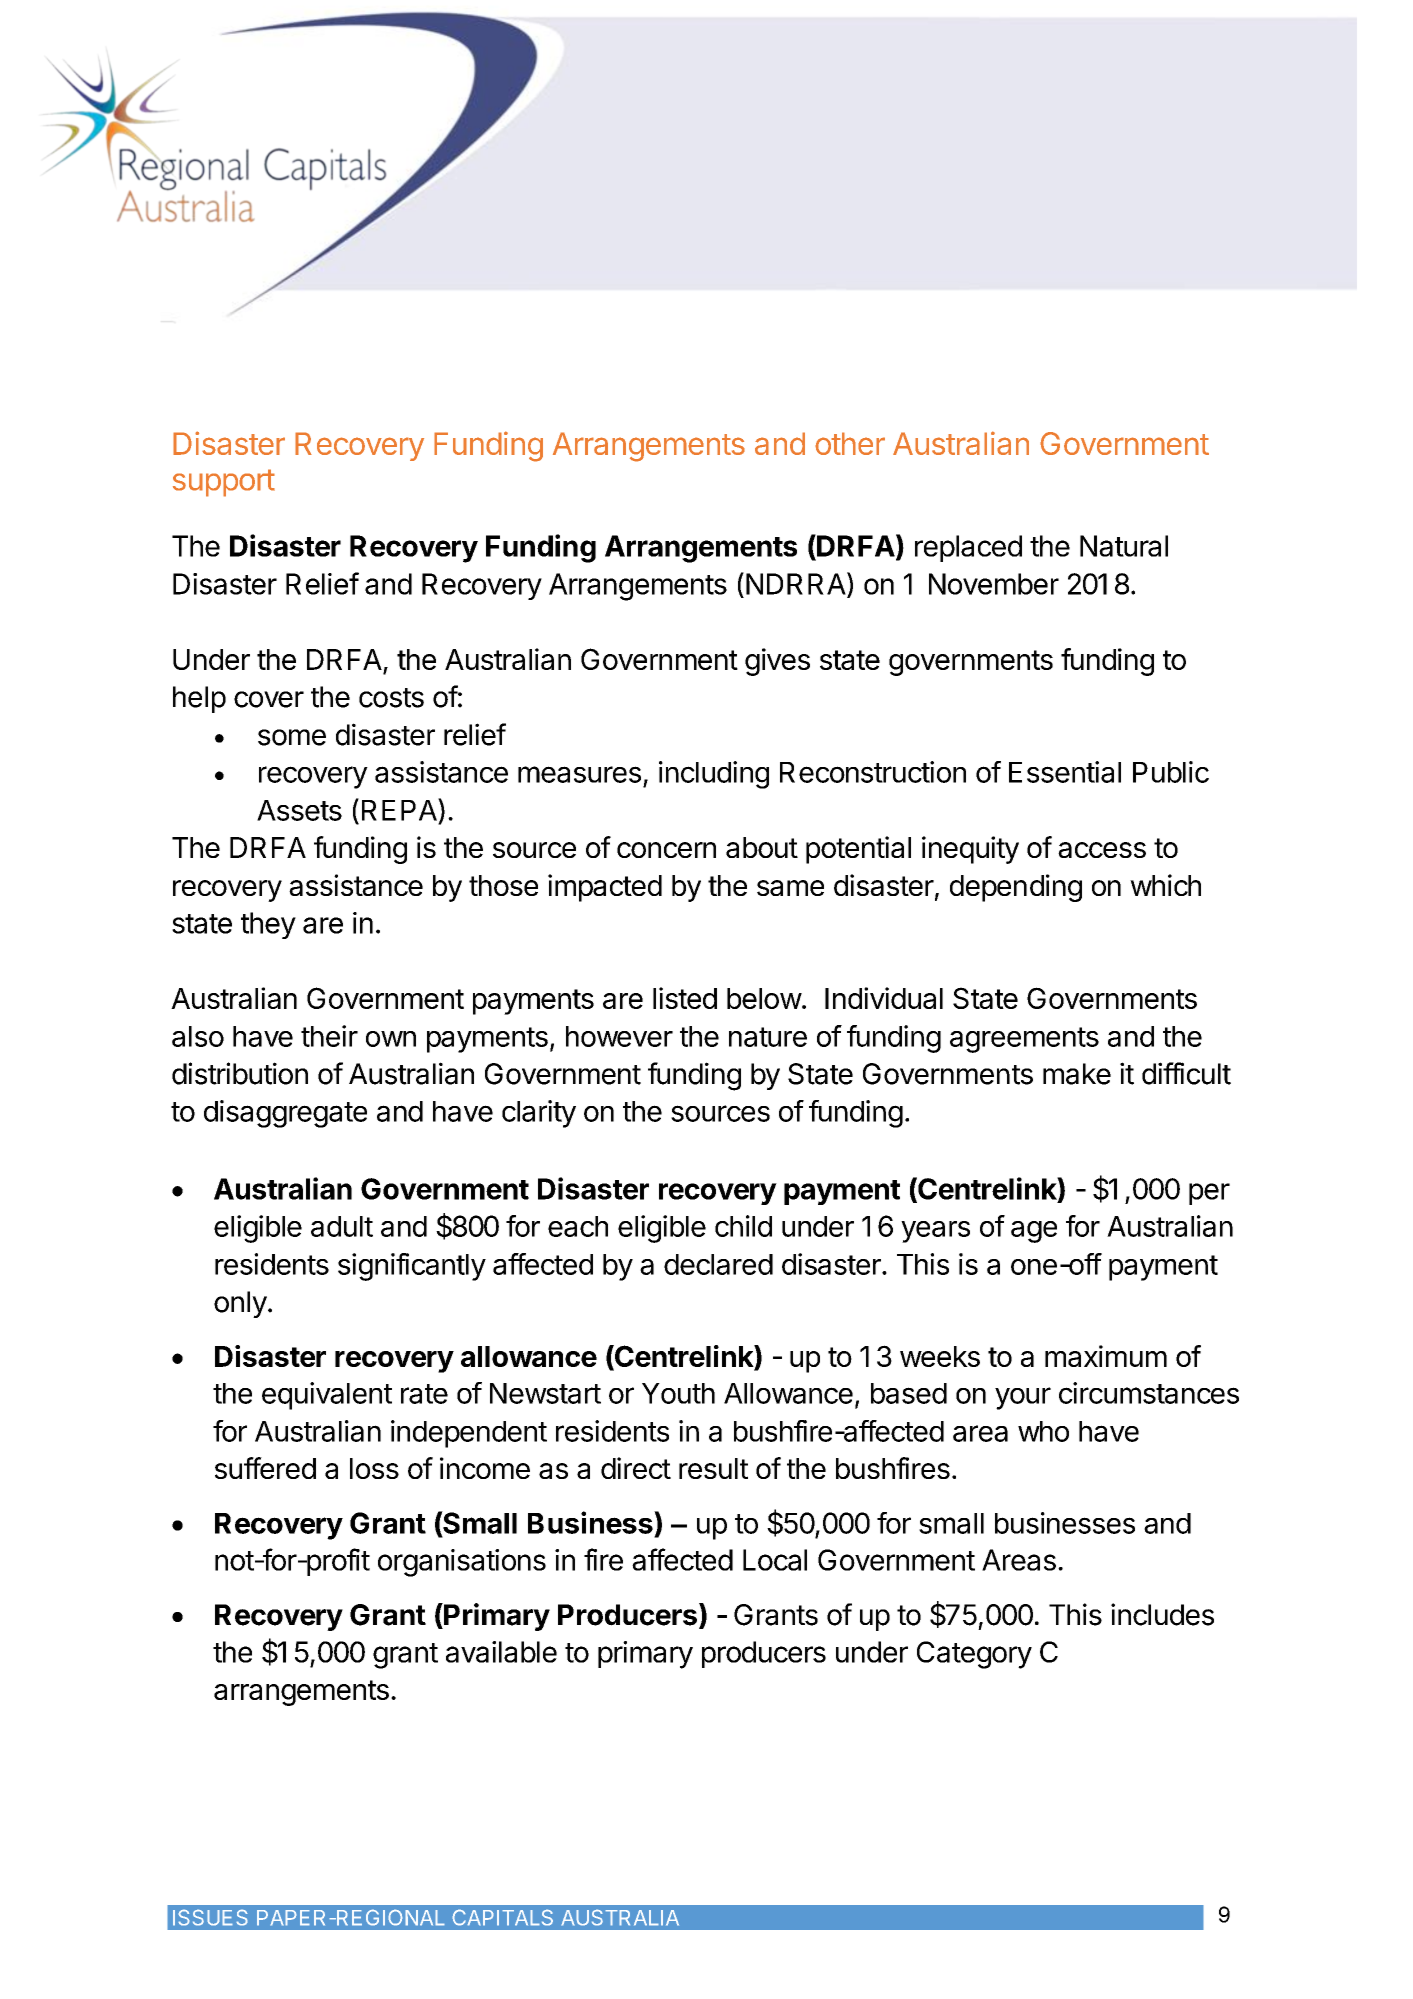  I want to click on Youth, so click(678, 1393).
